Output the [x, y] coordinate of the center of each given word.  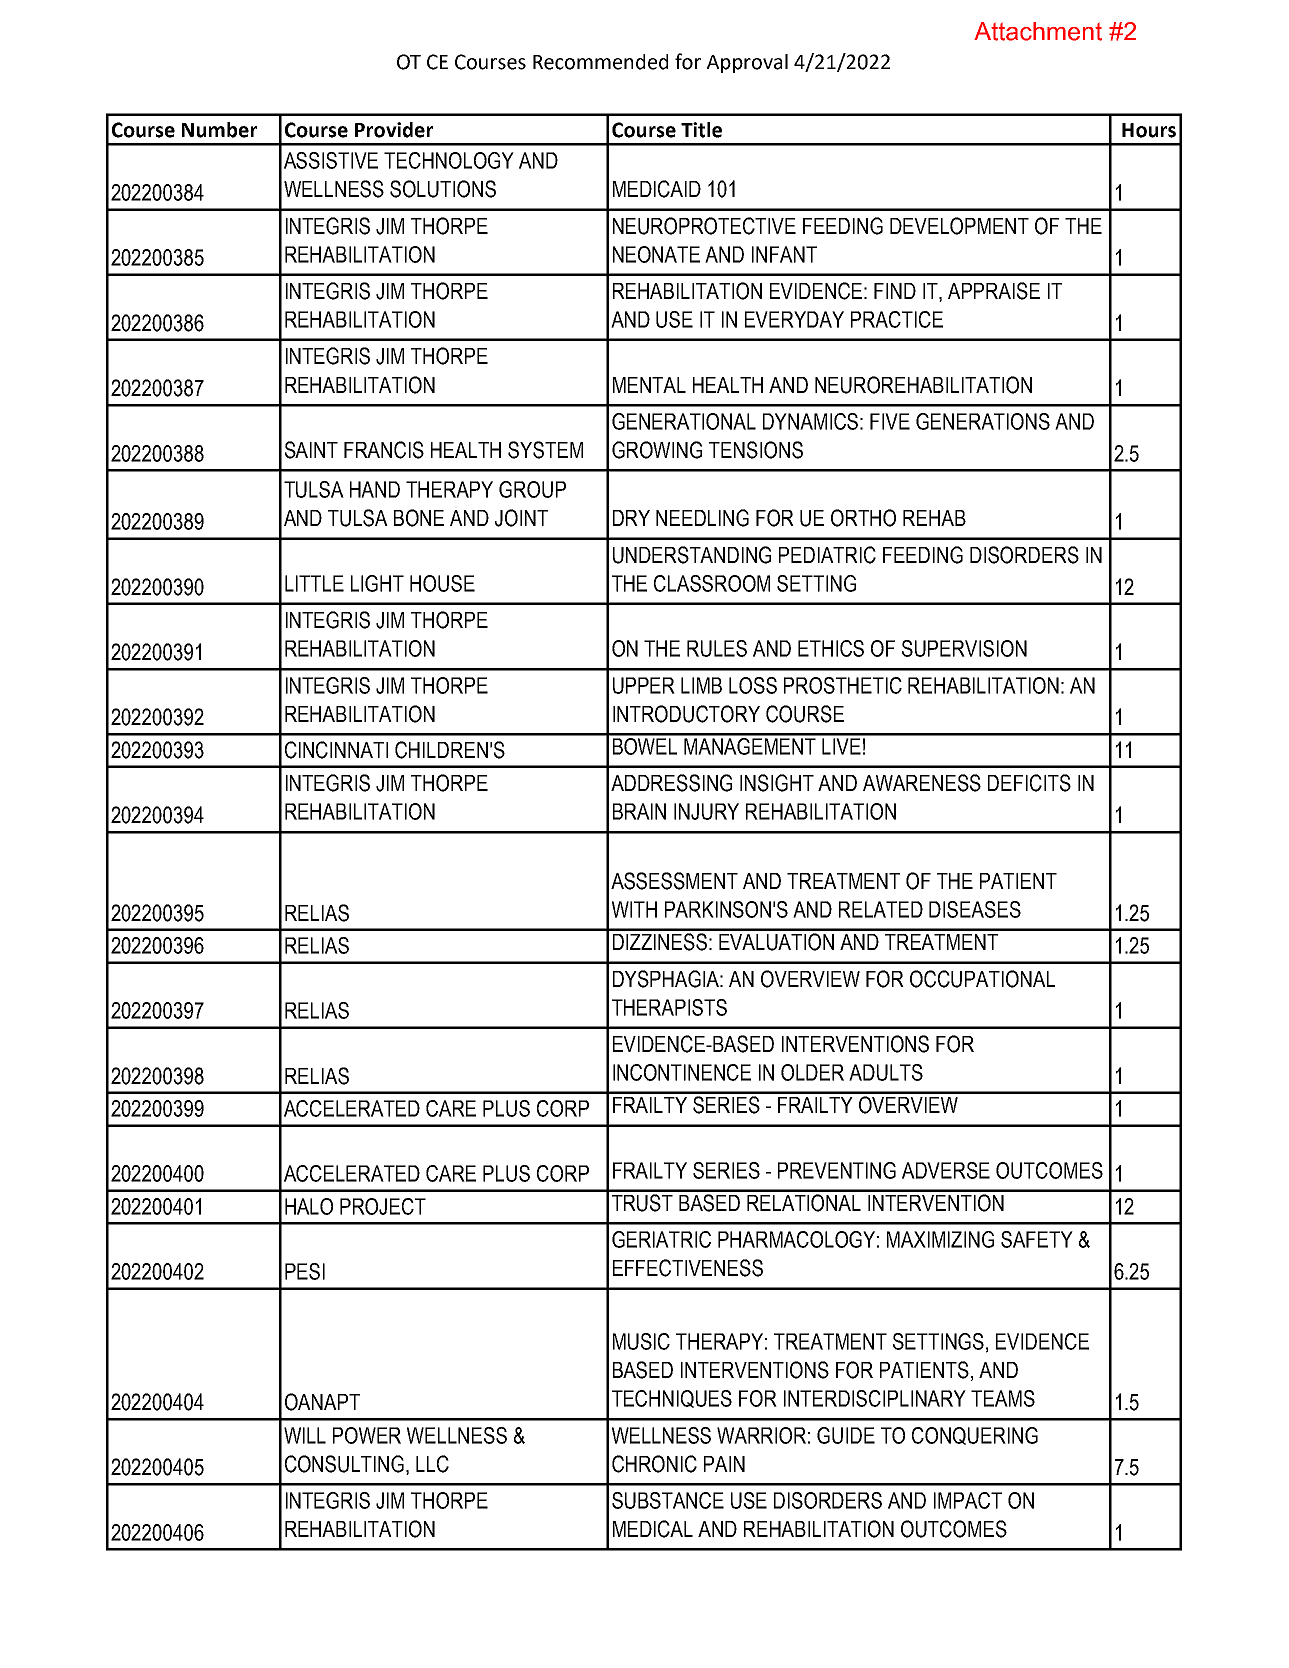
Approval [747, 63]
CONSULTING [346, 1465]
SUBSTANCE [668, 1500]
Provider [394, 130]
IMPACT [968, 1500]
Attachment [1038, 31]
